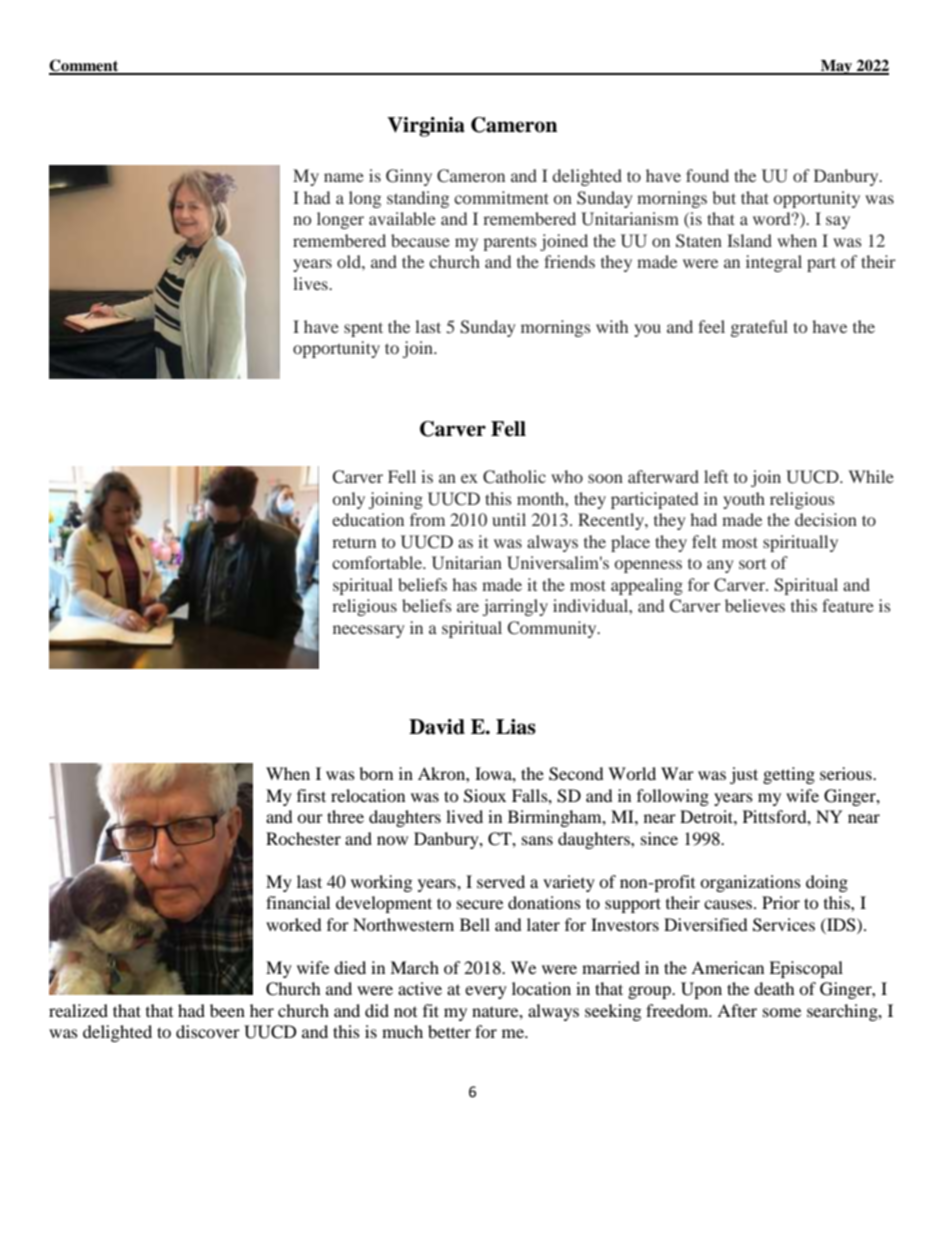 The width and height of the image is (952, 1233). Describe the element at coordinates (354, 542) in the image. I see `return` at that location.
